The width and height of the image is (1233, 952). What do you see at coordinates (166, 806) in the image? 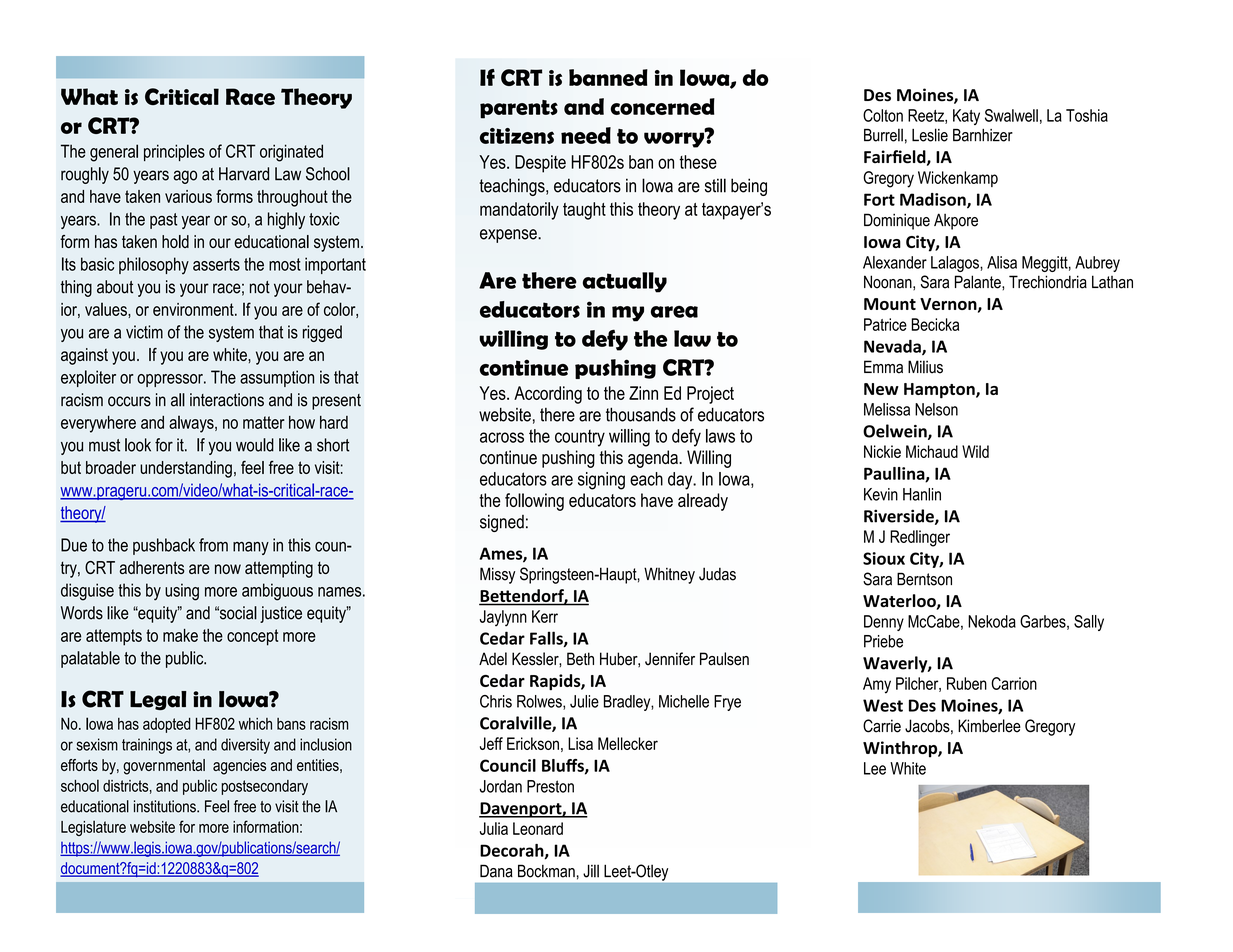
I see `institutions` at bounding box center [166, 806].
